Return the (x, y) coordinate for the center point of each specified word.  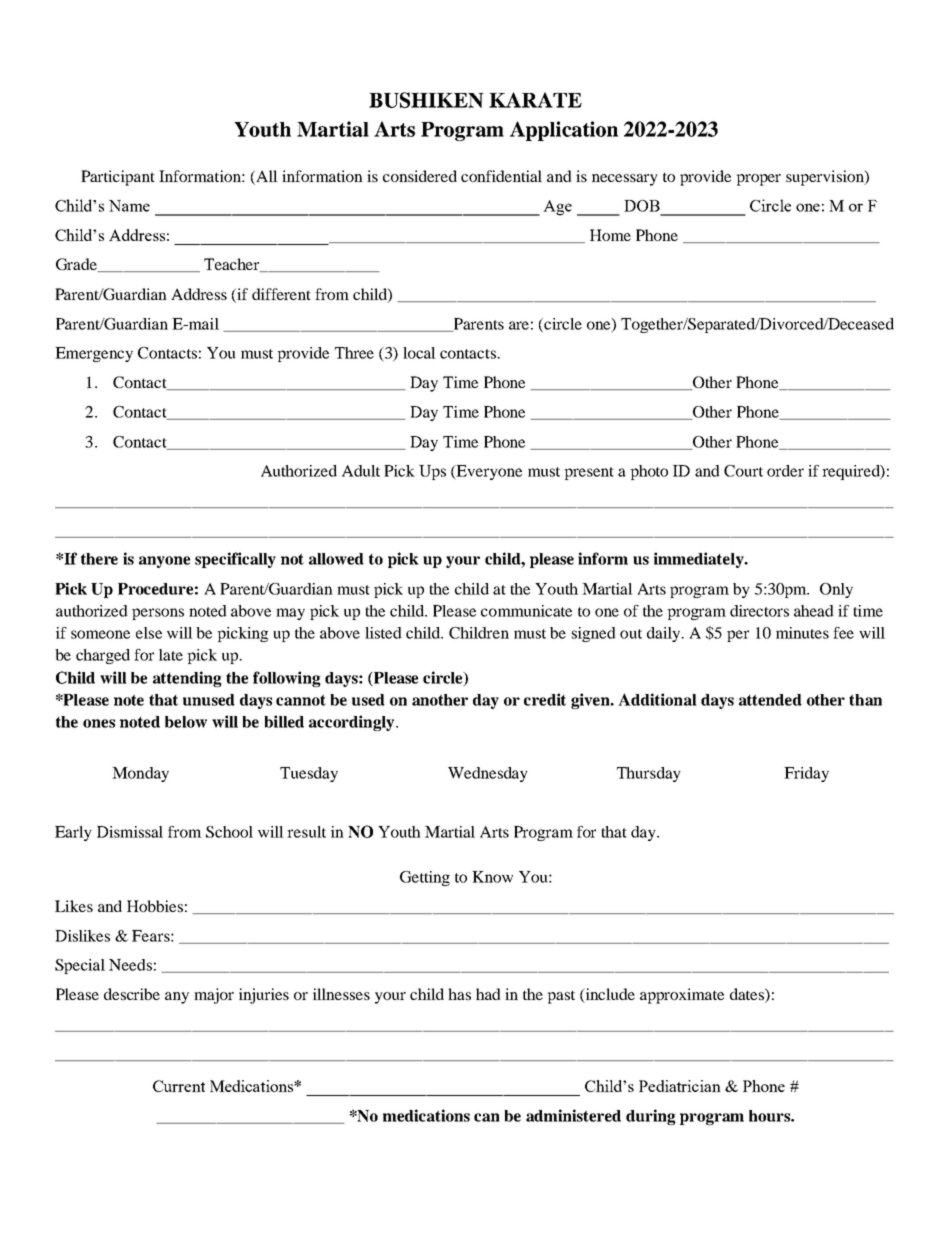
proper (758, 180)
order (785, 471)
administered (573, 1115)
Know (492, 877)
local (419, 353)
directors (759, 611)
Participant (118, 178)
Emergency (94, 354)
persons (158, 614)
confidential (501, 176)
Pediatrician (680, 1086)
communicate (526, 611)
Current (179, 1086)
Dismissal (130, 832)
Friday (806, 774)
